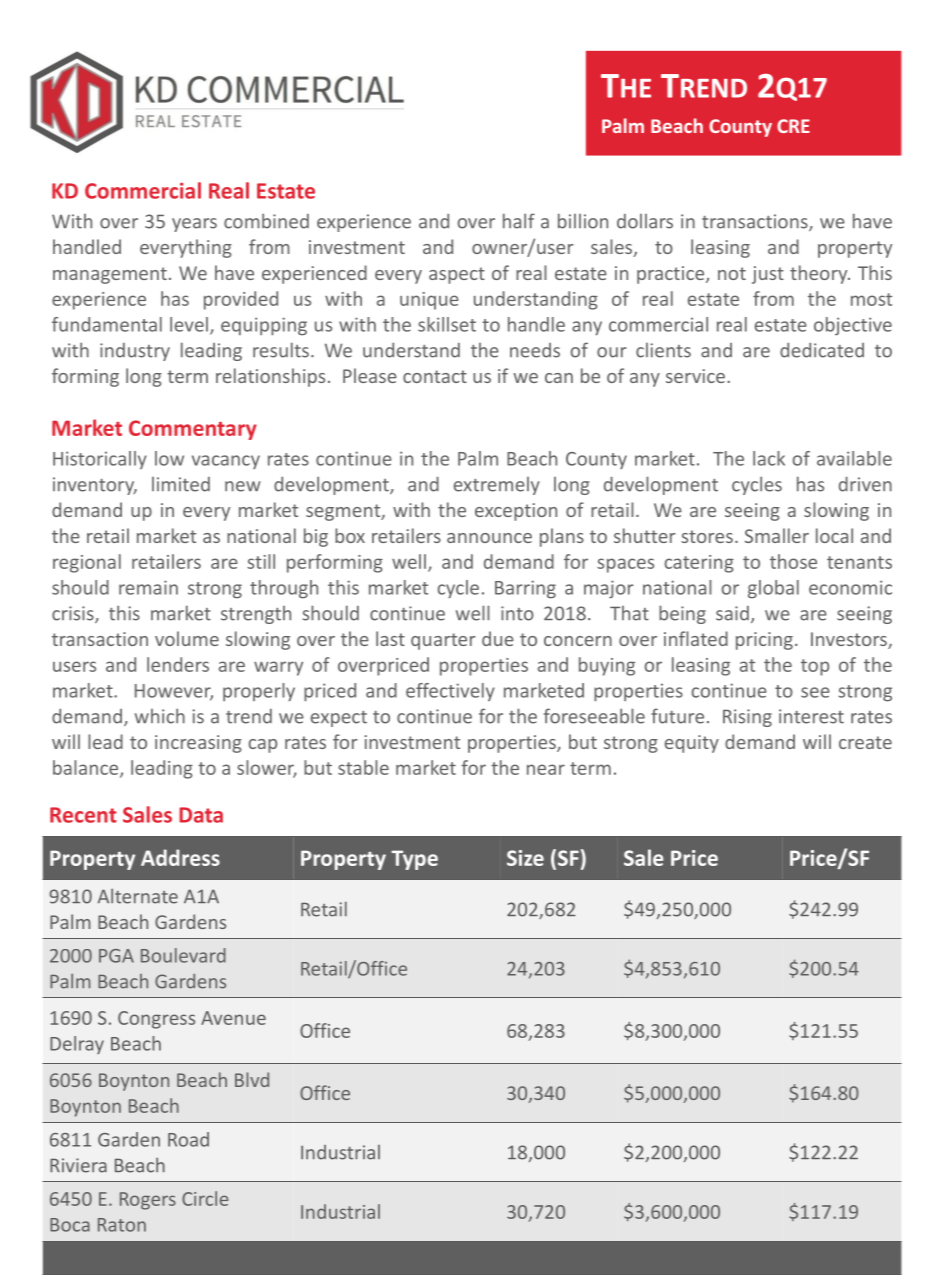 The width and height of the page is (944, 1288). Describe the element at coordinates (205, 1198) in the page. I see `Circle` at that location.
